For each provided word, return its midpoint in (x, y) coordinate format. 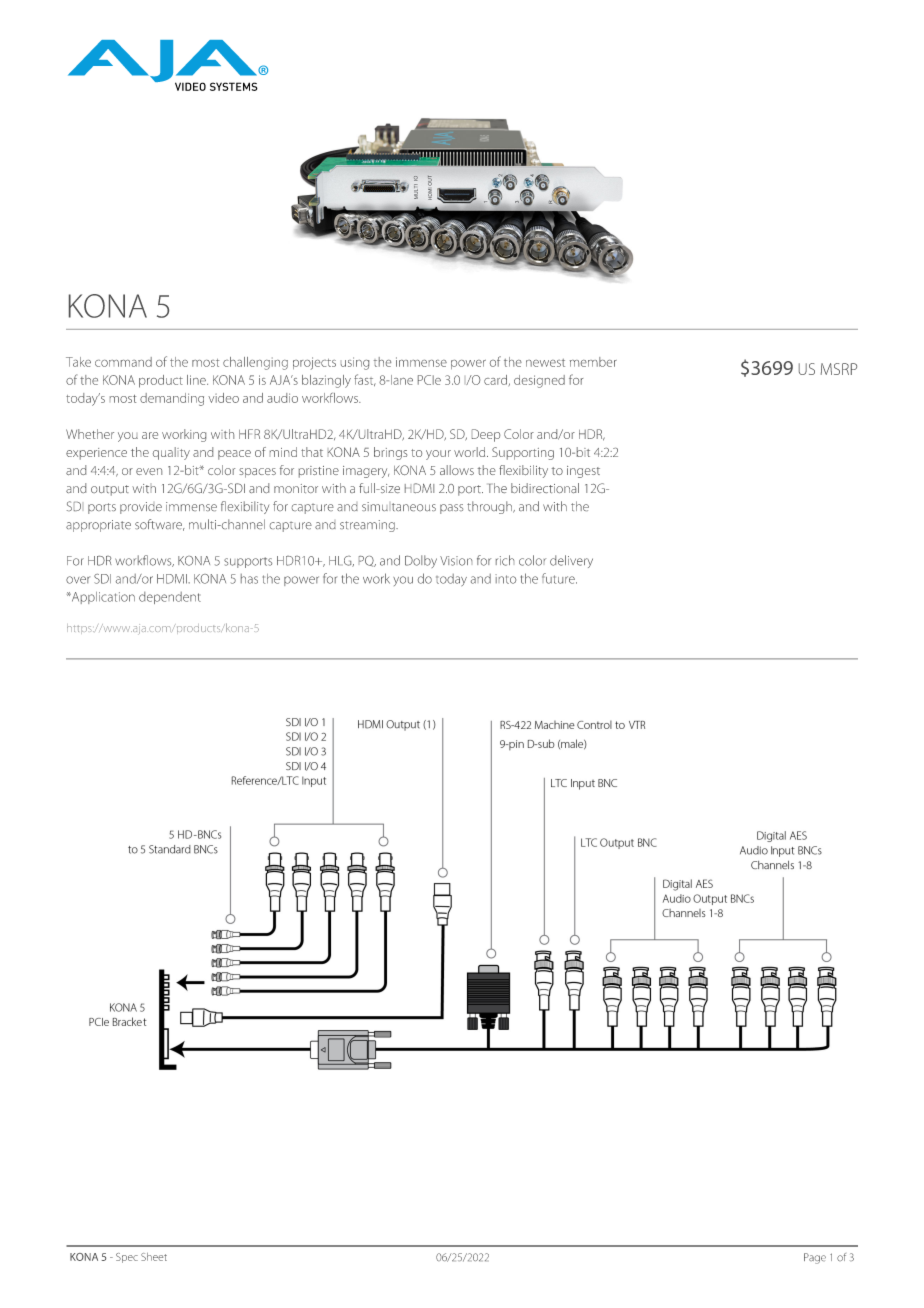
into (505, 579)
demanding (172, 399)
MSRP (839, 369)
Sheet (154, 1257)
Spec (127, 1258)
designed (539, 381)
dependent (170, 598)
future (559, 578)
